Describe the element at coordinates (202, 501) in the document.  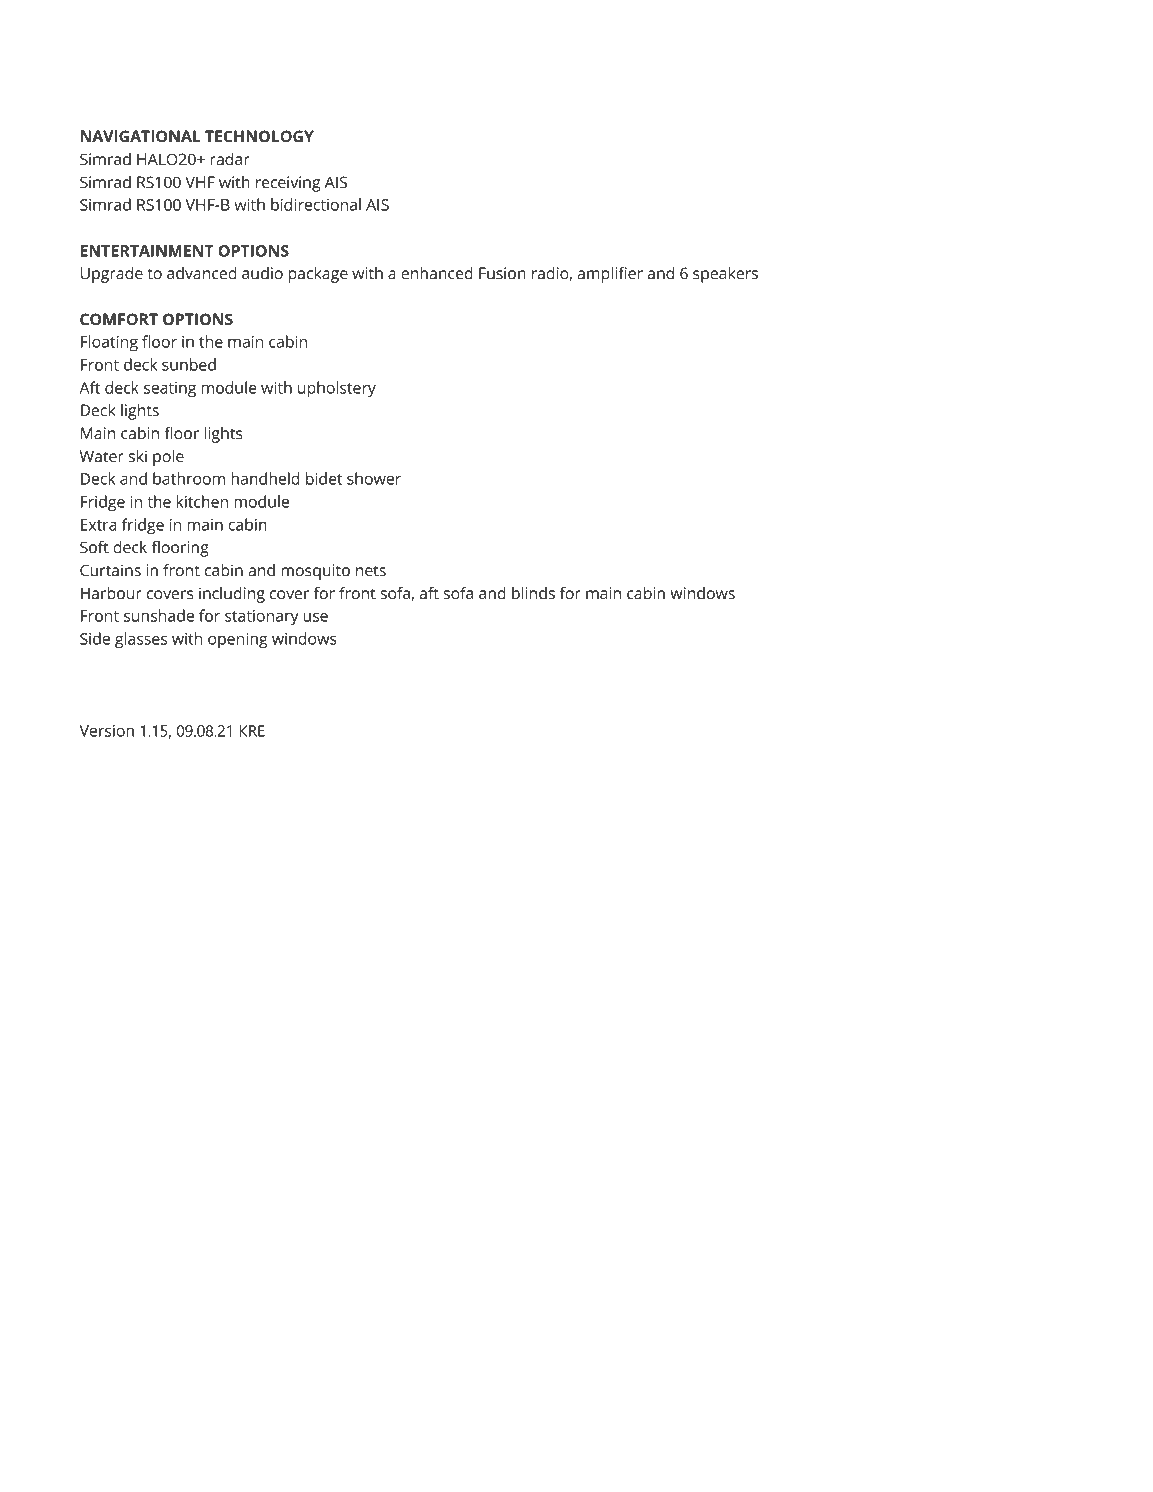
I see `kitchen` at that location.
